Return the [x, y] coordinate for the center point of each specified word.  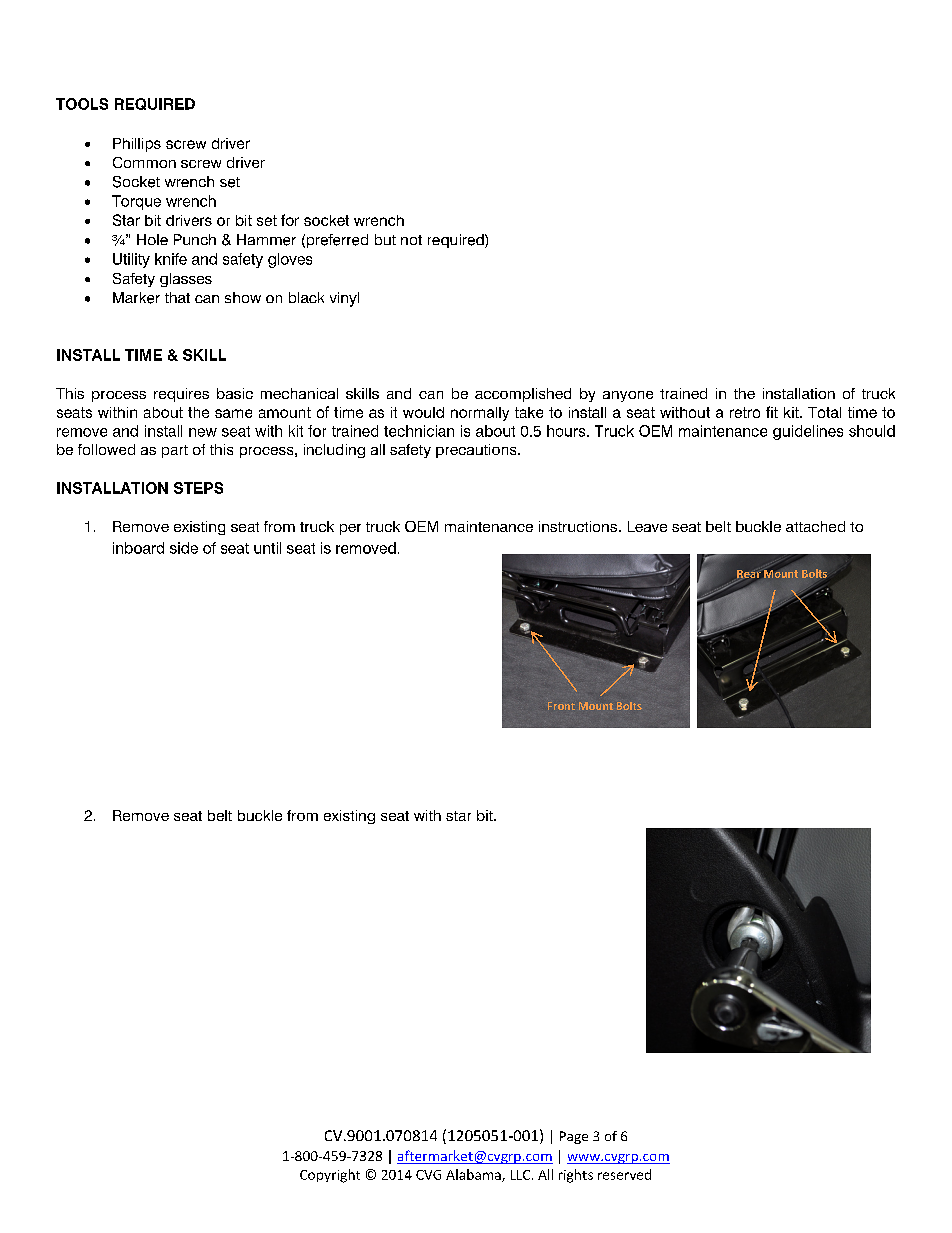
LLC [522, 1175]
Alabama [474, 1175]
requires [181, 395]
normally [480, 414]
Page [574, 1137]
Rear [749, 574]
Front [561, 706]
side [184, 548]
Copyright [330, 1176]
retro [745, 412]
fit [772, 412]
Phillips [137, 145]
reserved [624, 1174]
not [411, 240]
